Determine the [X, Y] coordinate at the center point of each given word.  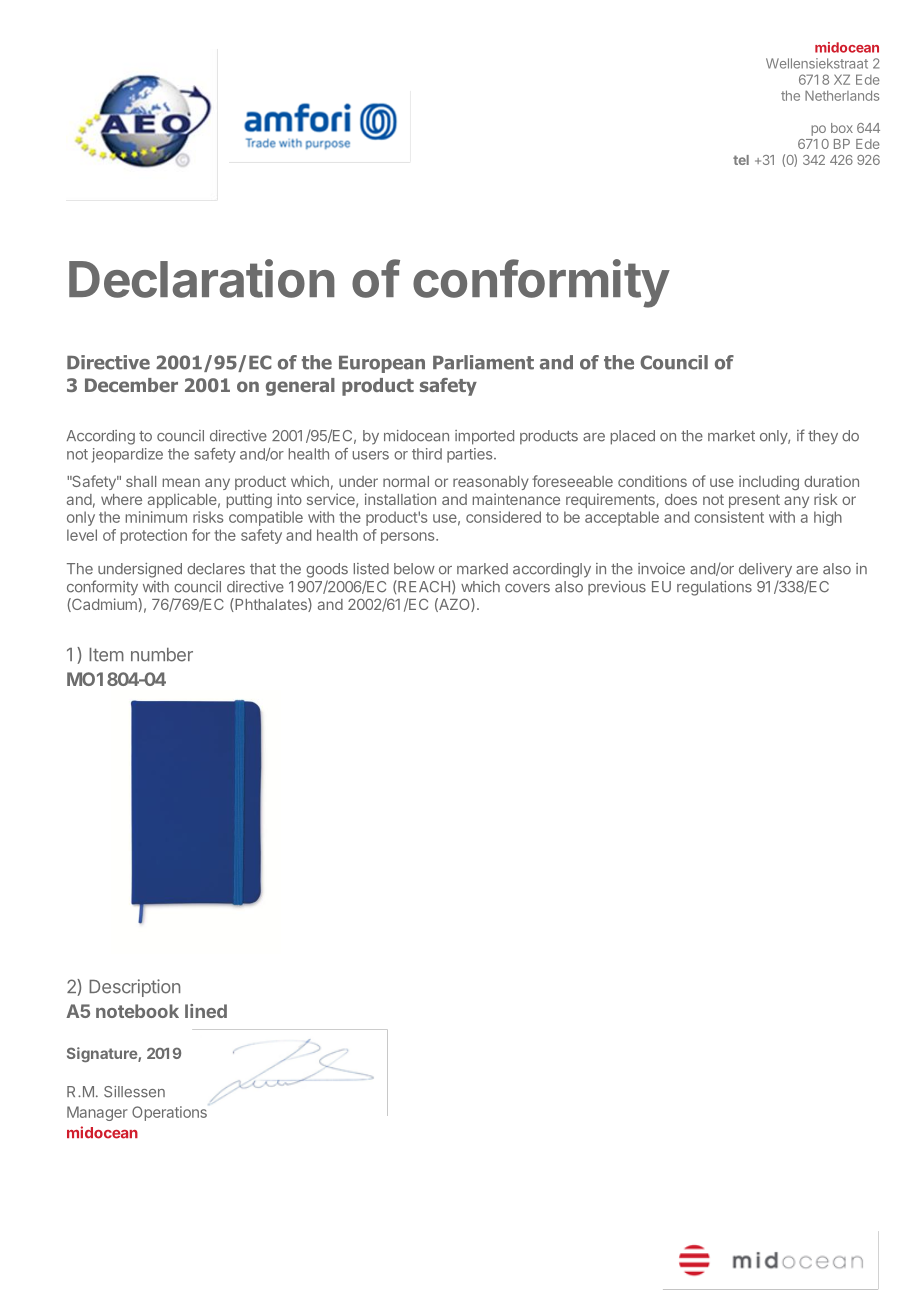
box [842, 128]
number [162, 655]
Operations [169, 1113]
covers [527, 588]
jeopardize [127, 455]
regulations [714, 588]
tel [741, 160]
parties [471, 455]
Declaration [202, 278]
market [731, 436]
